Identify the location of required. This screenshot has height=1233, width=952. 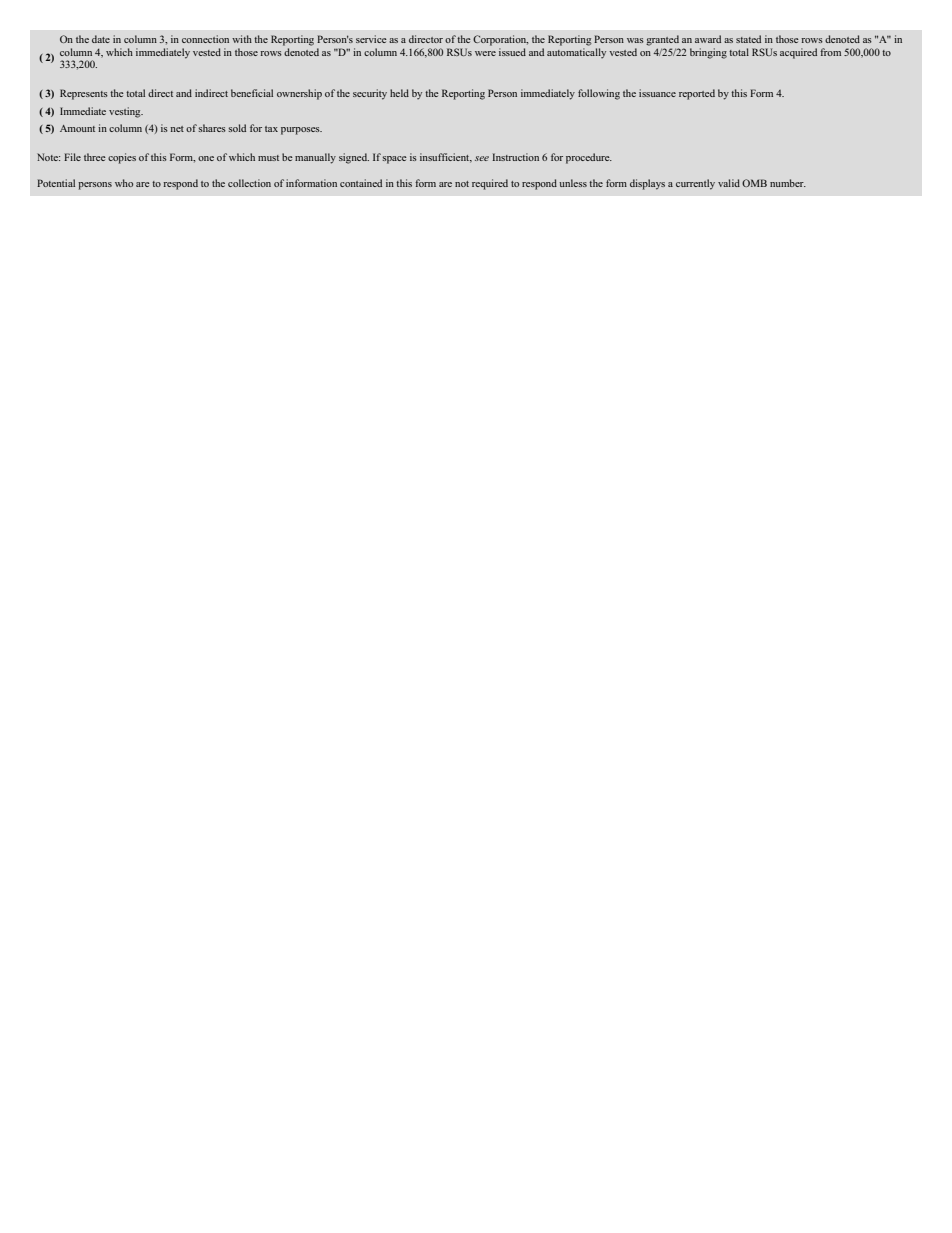
(490, 184).
